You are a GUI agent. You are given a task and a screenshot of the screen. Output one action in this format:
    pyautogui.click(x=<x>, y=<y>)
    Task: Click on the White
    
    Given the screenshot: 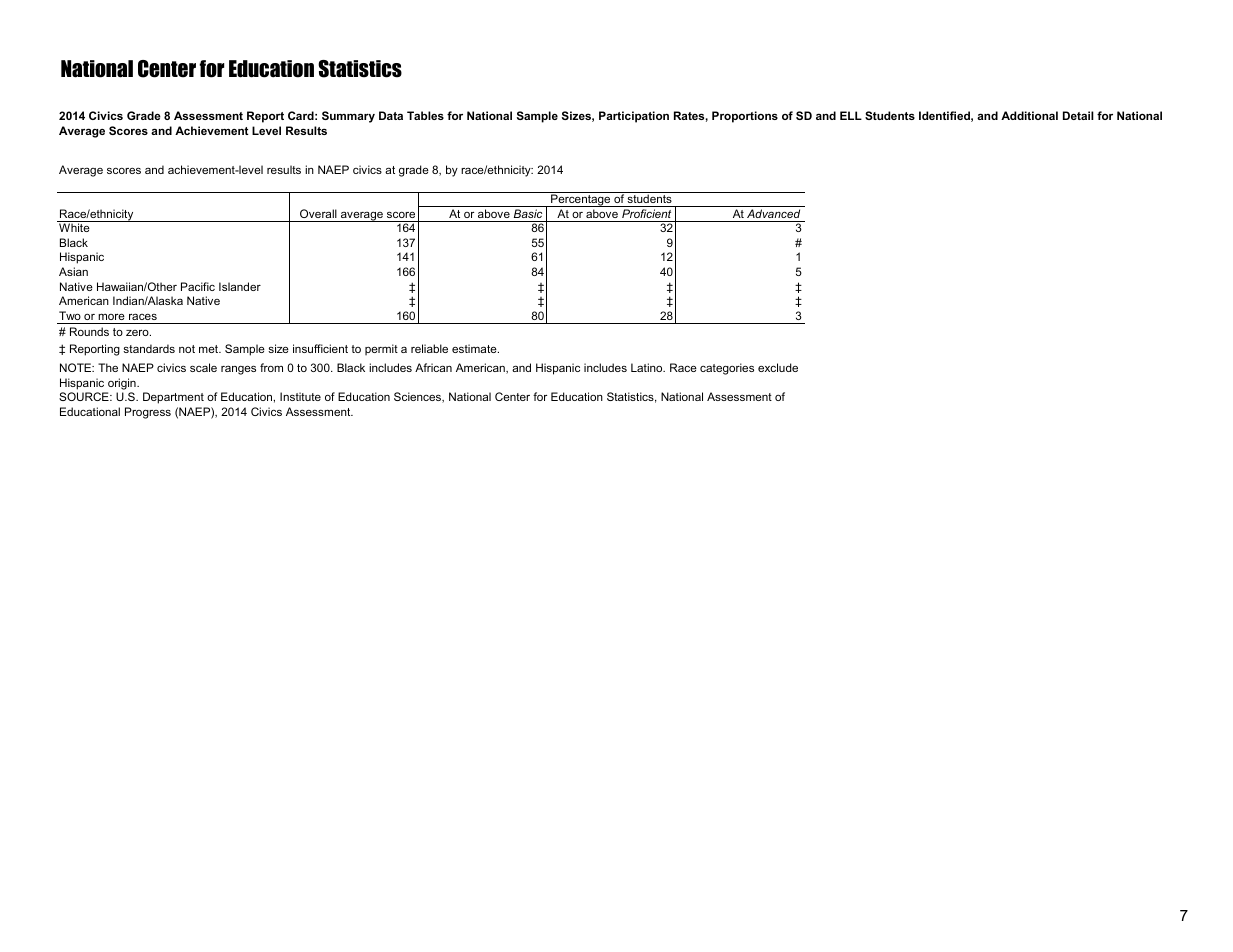 What is the action you would take?
    pyautogui.click(x=74, y=227)
